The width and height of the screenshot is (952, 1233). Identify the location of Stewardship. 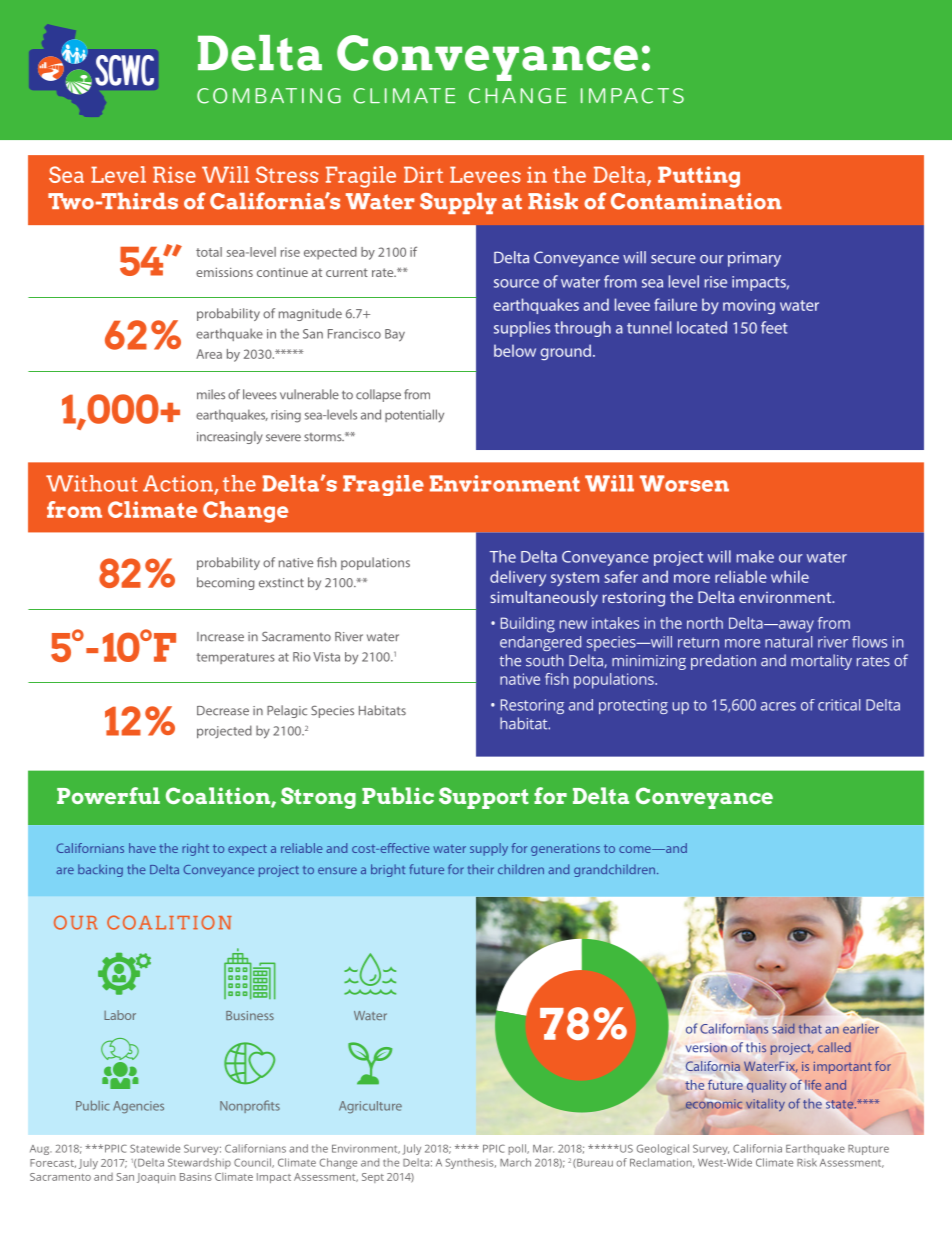
(199, 1163).
